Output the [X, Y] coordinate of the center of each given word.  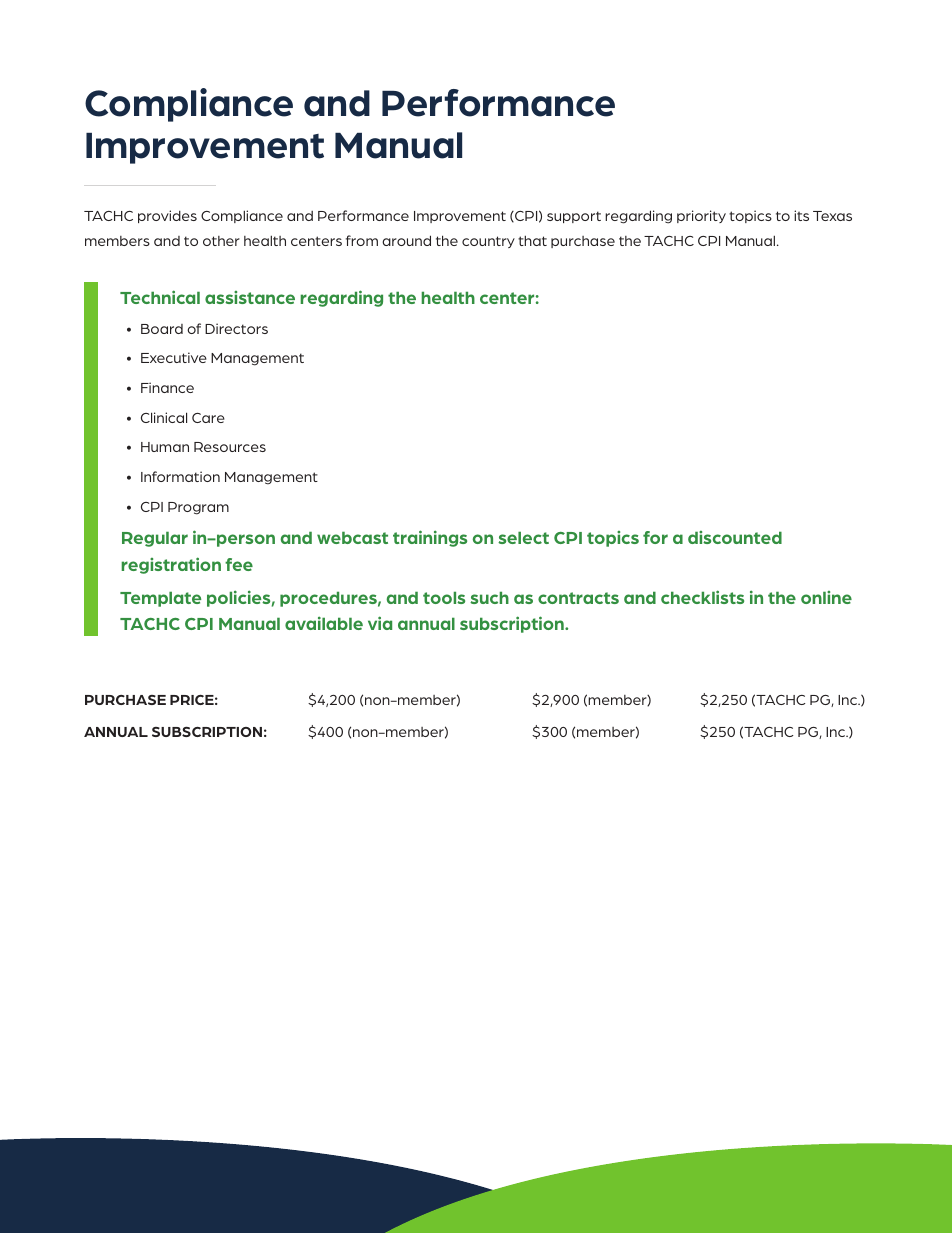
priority [701, 216]
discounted [735, 537]
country [488, 242]
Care [208, 418]
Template [160, 599]
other [221, 241]
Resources [230, 447]
